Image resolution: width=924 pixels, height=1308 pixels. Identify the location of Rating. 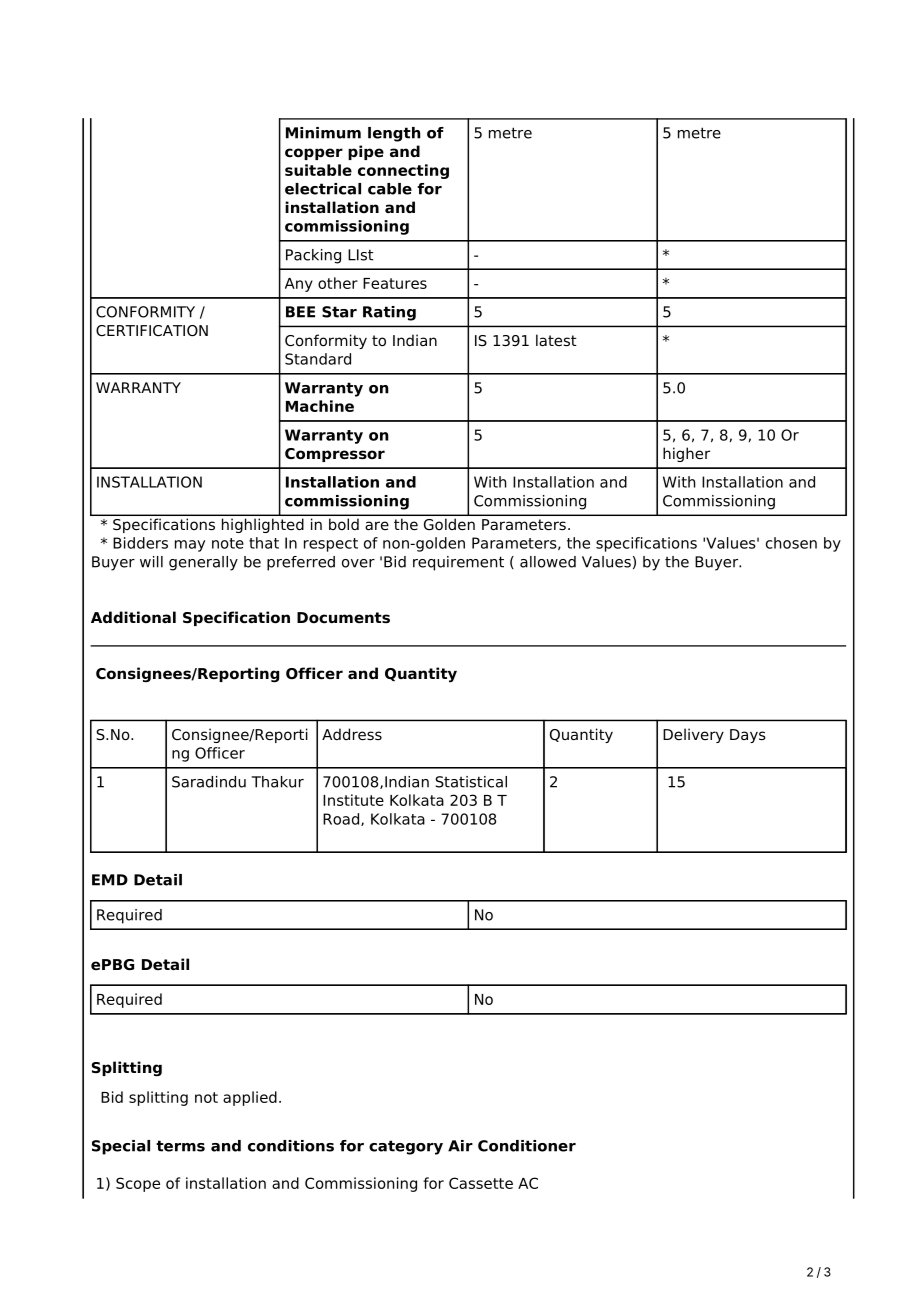
(389, 313).
